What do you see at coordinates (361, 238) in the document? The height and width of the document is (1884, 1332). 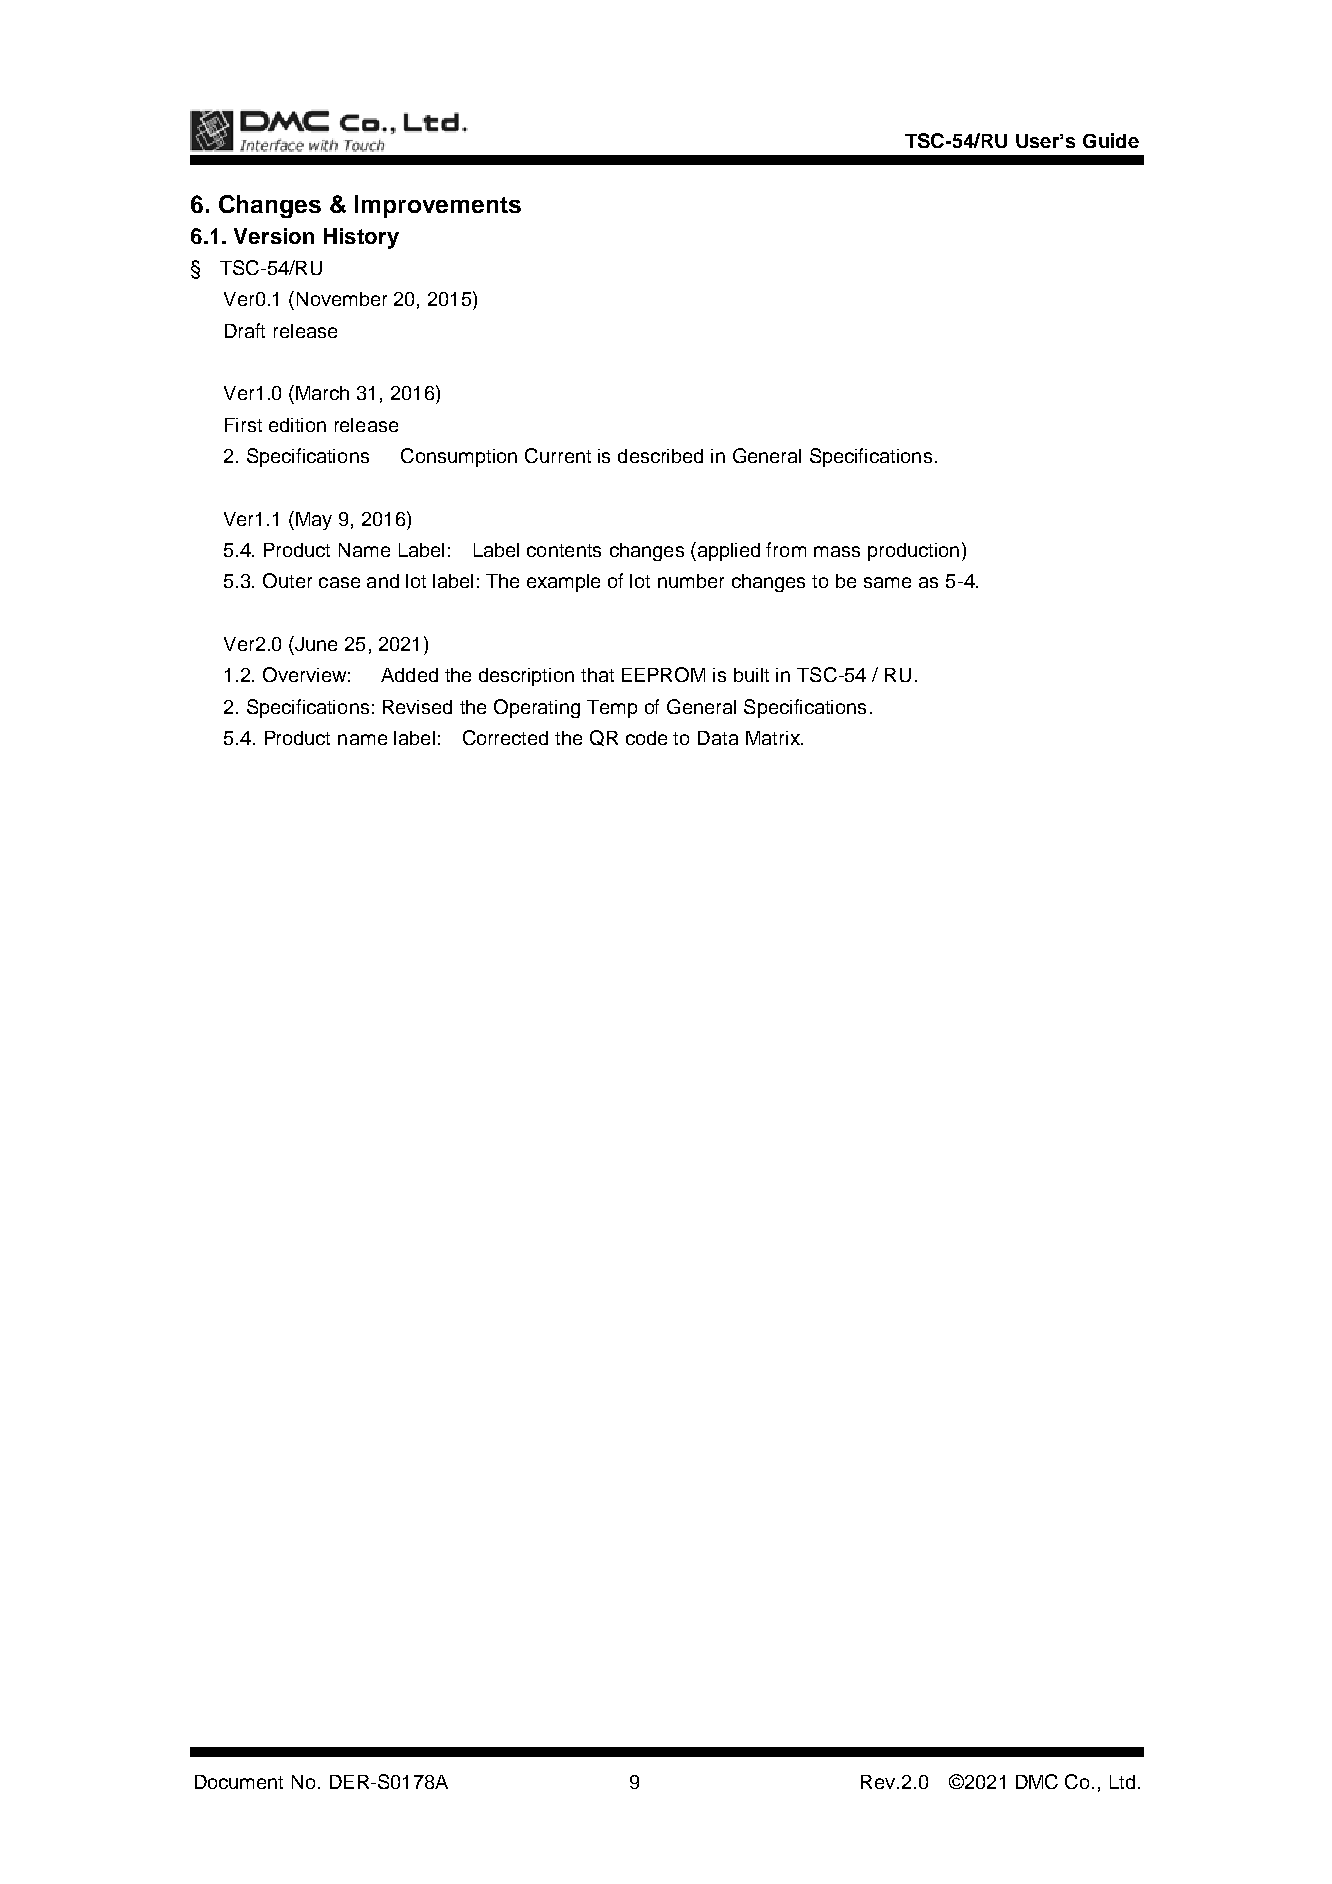 I see `History` at bounding box center [361, 238].
